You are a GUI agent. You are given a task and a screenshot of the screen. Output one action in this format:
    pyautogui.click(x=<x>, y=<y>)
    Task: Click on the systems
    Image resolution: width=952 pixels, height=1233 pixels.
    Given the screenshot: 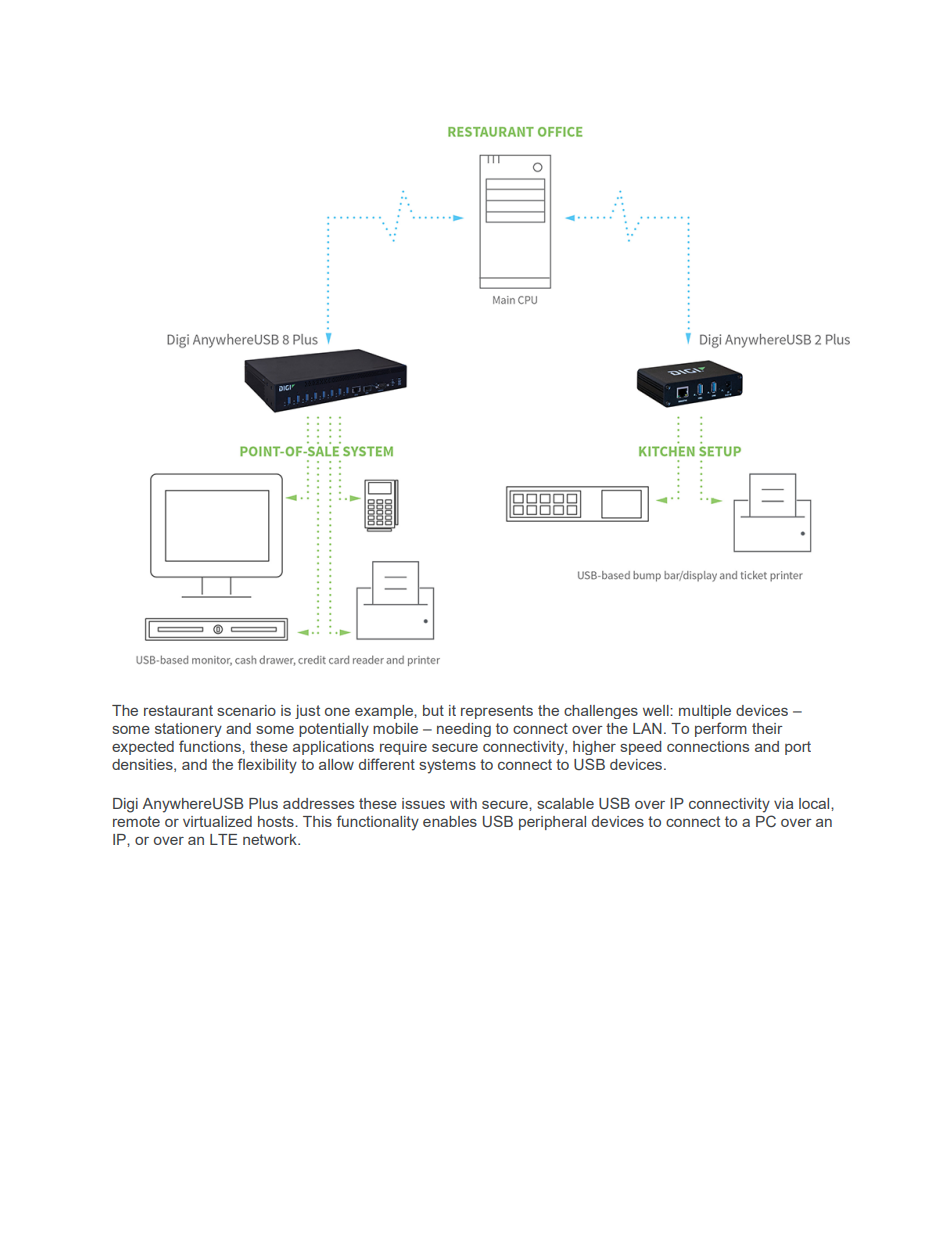 What is the action you would take?
    pyautogui.click(x=447, y=766)
